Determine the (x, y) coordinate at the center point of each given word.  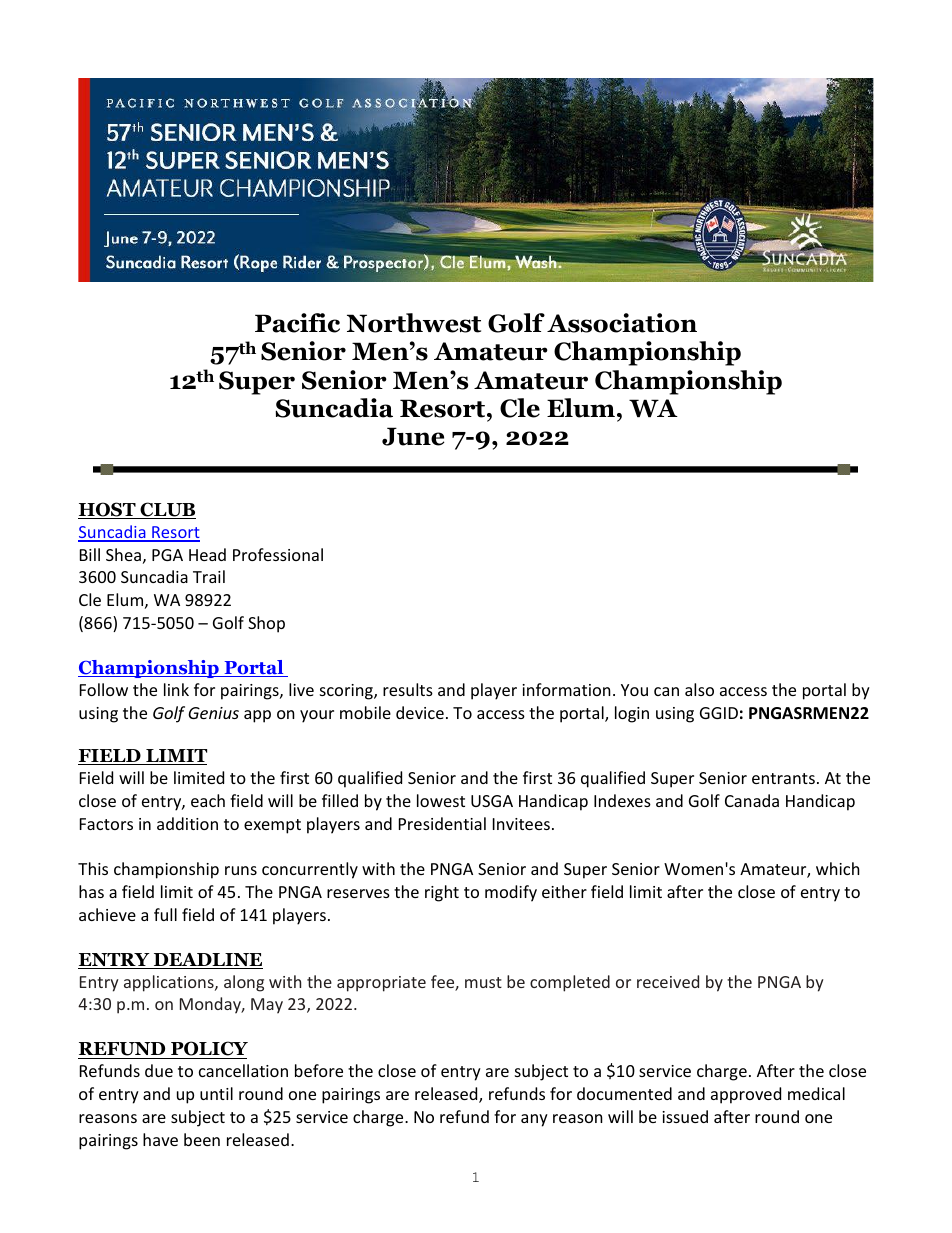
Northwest (414, 323)
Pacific (297, 323)
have (160, 1139)
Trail (209, 576)
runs (241, 870)
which (838, 868)
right (442, 893)
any (534, 1120)
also (699, 689)
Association (622, 323)
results (408, 689)
